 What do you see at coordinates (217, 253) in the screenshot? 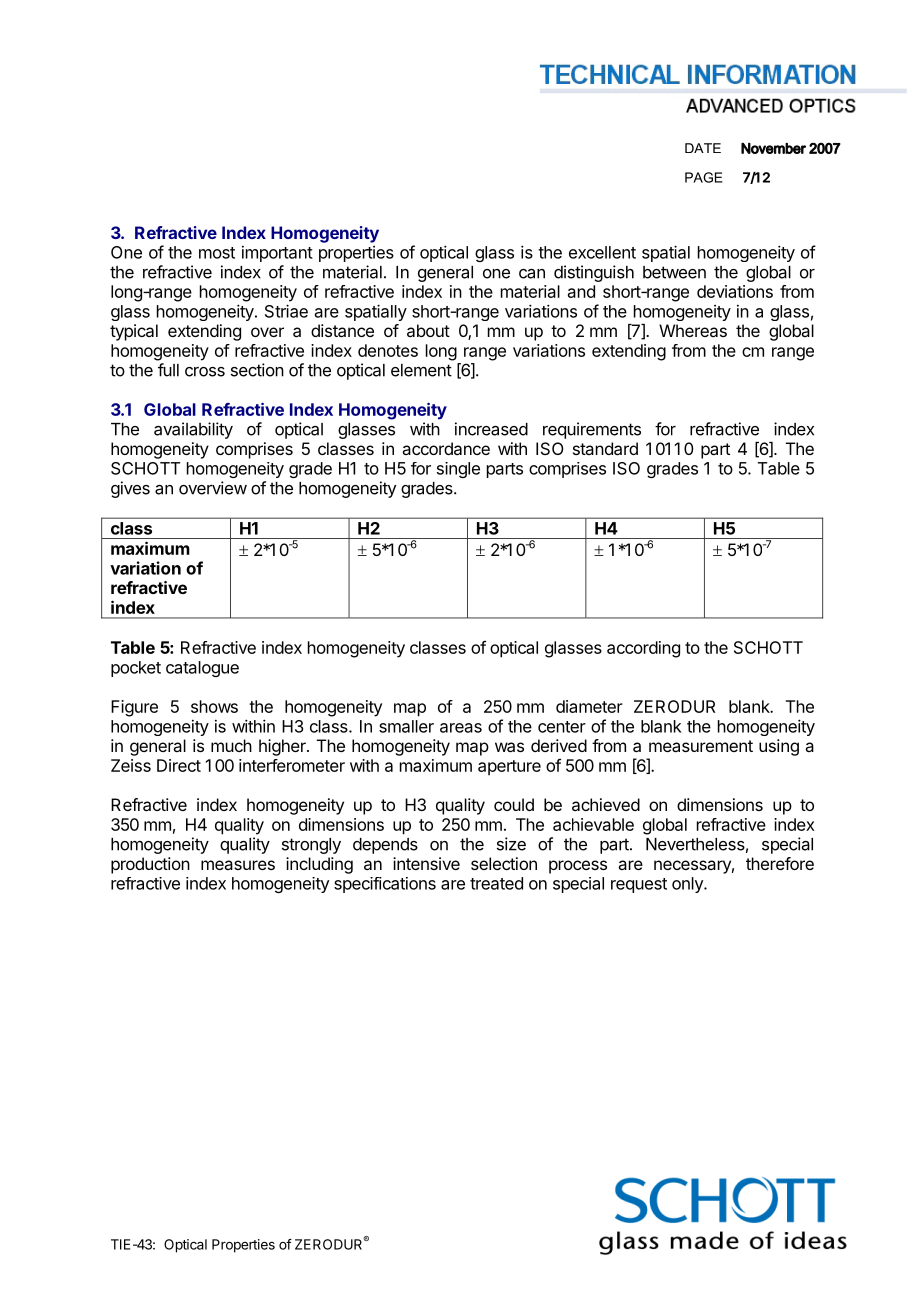
I see `most` at bounding box center [217, 253].
